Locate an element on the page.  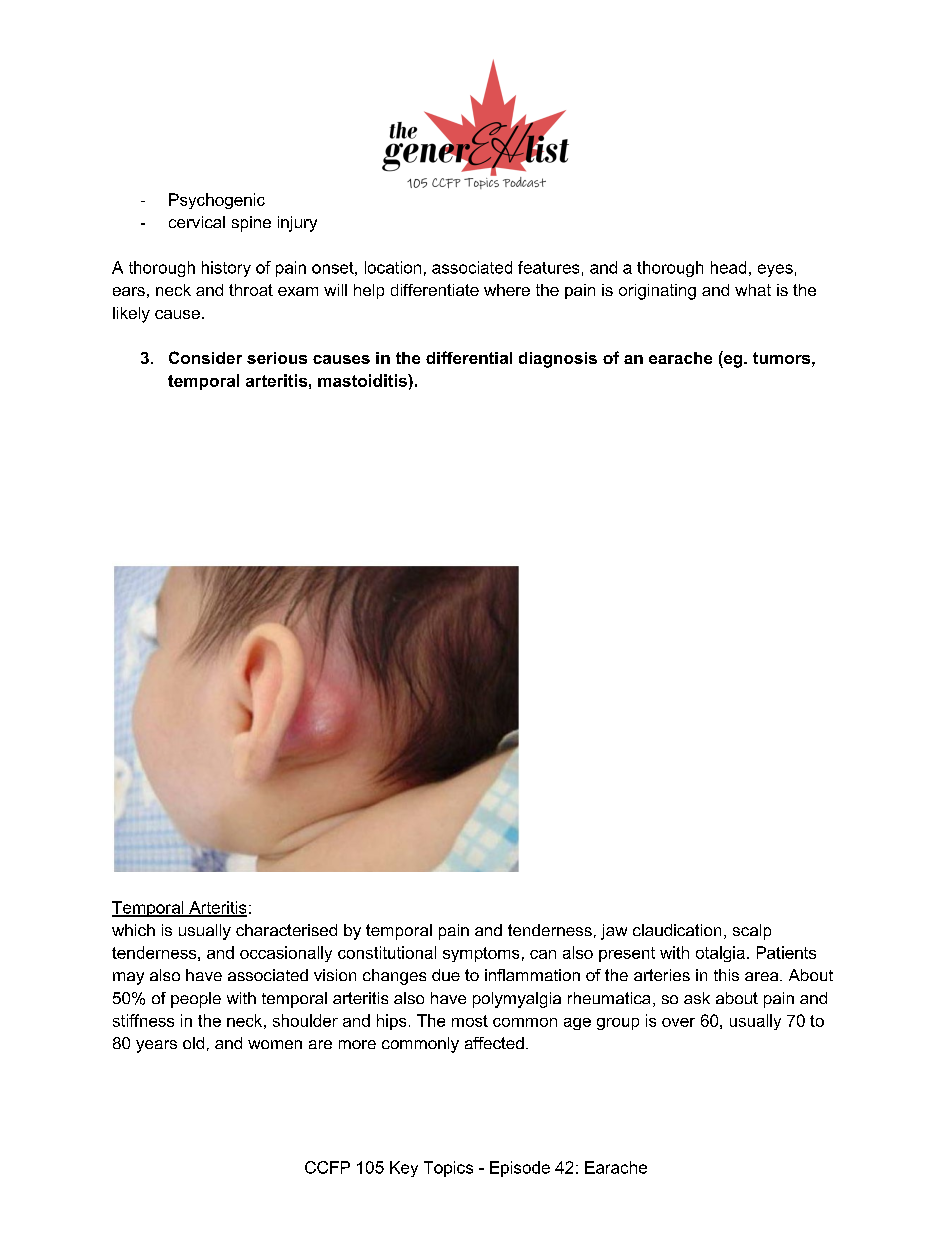
Topics is located at coordinates (448, 1169).
